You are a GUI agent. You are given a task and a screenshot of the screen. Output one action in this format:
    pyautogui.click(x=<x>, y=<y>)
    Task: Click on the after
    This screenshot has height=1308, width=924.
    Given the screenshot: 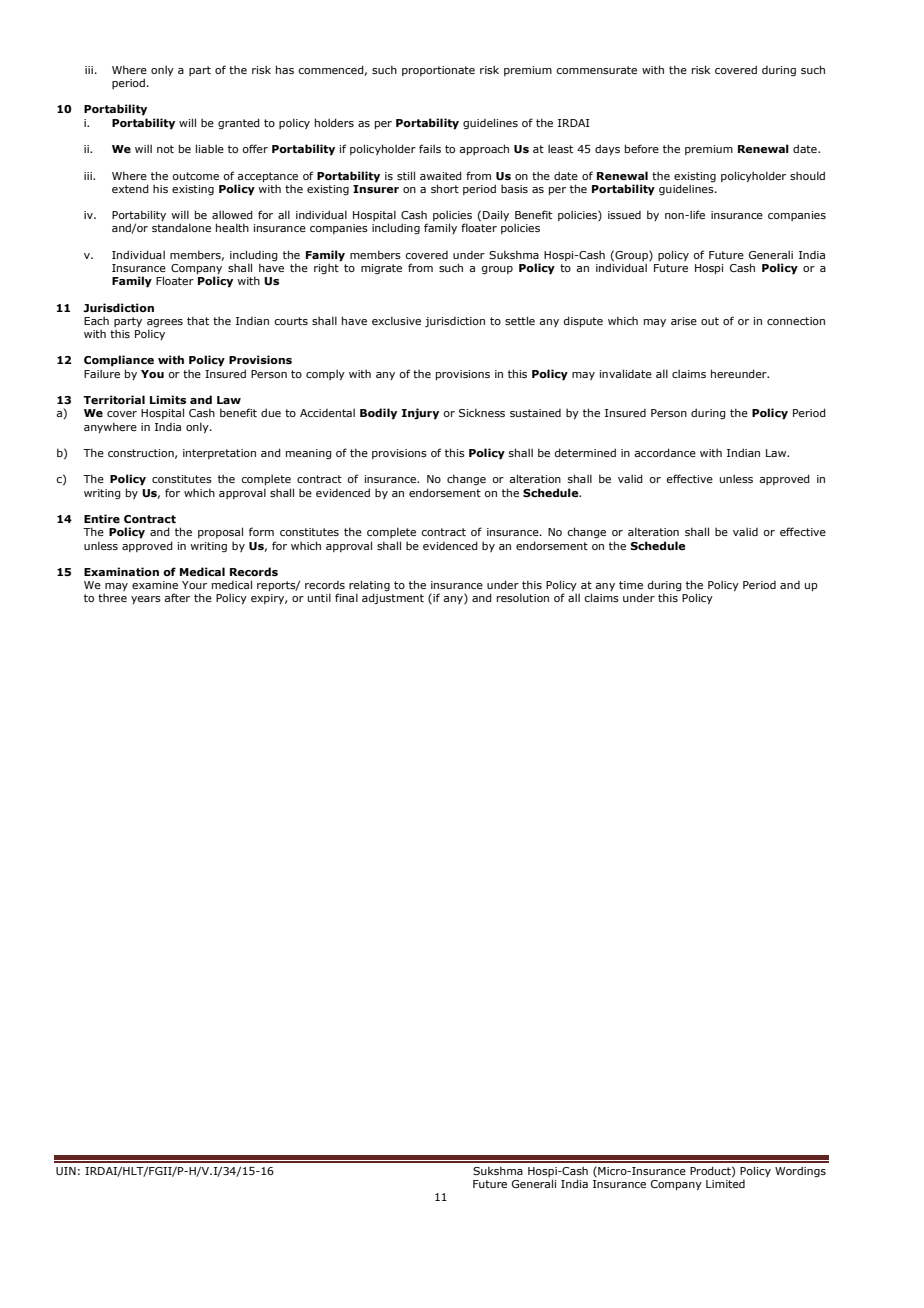 What is the action you would take?
    pyautogui.click(x=177, y=597)
